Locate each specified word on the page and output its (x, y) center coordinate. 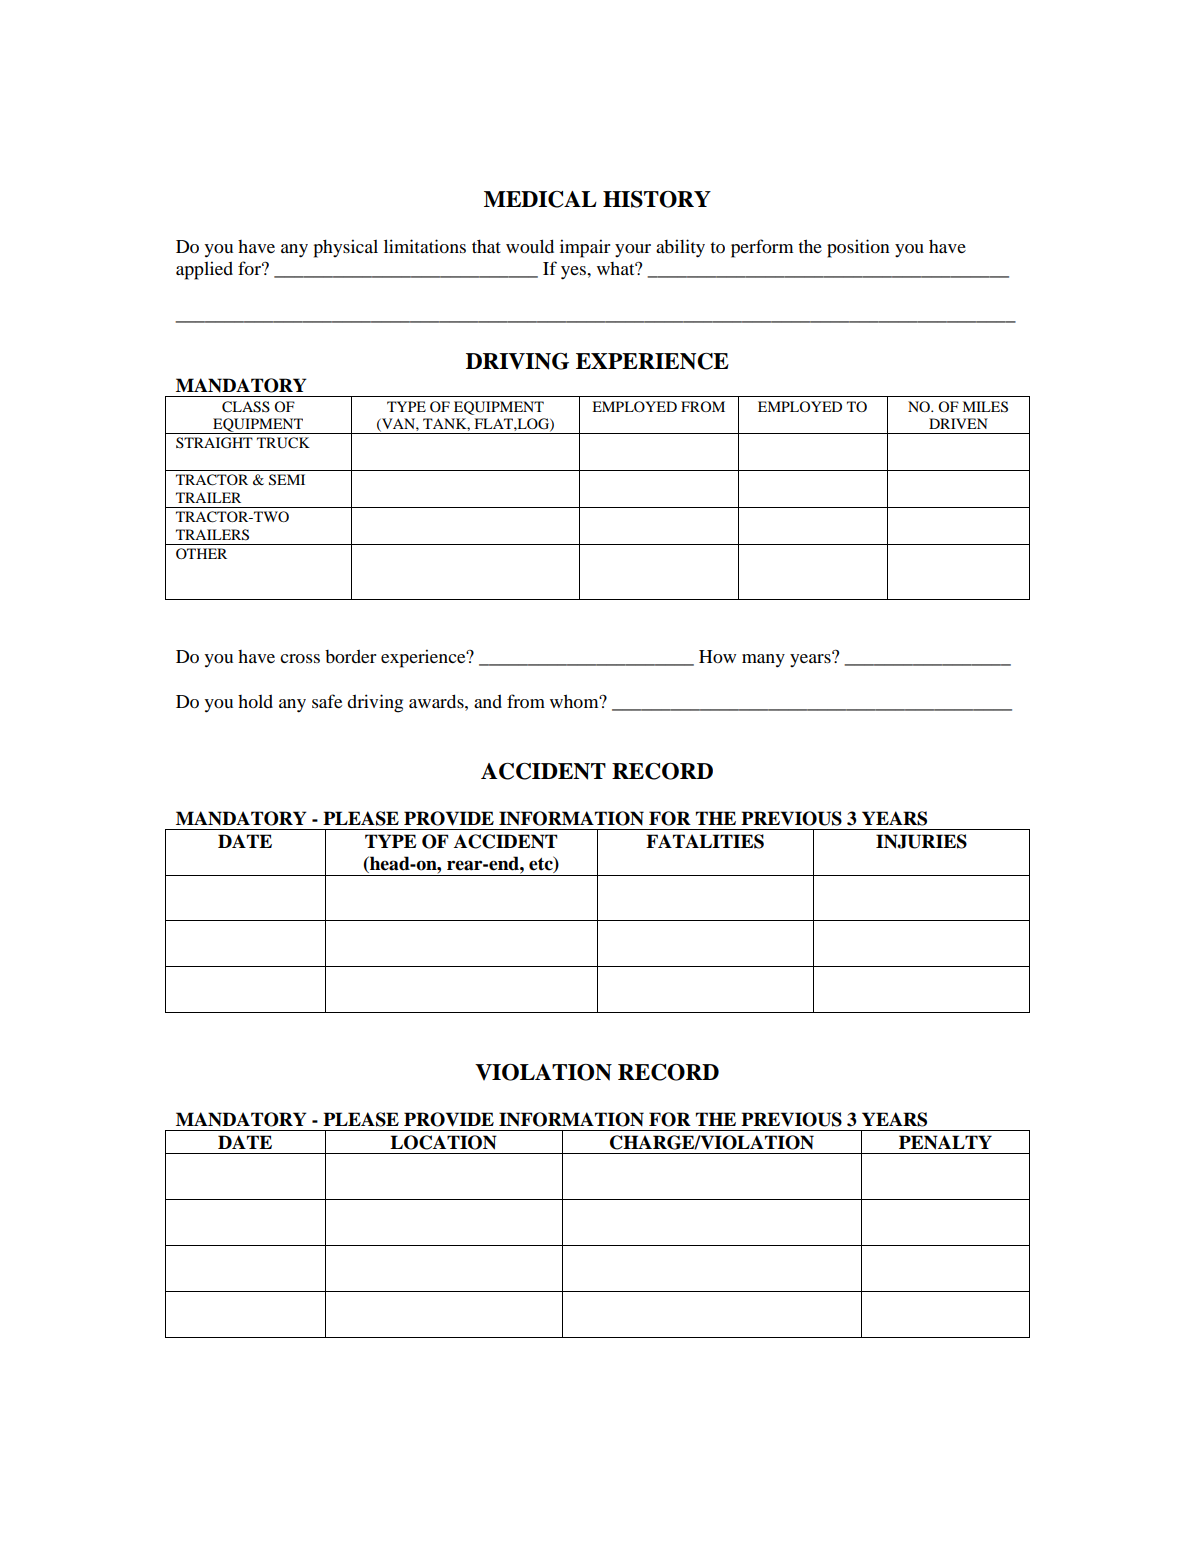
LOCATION (443, 1142)
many (763, 661)
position (858, 248)
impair (585, 248)
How (717, 656)
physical (346, 248)
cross (300, 658)
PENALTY (945, 1142)
